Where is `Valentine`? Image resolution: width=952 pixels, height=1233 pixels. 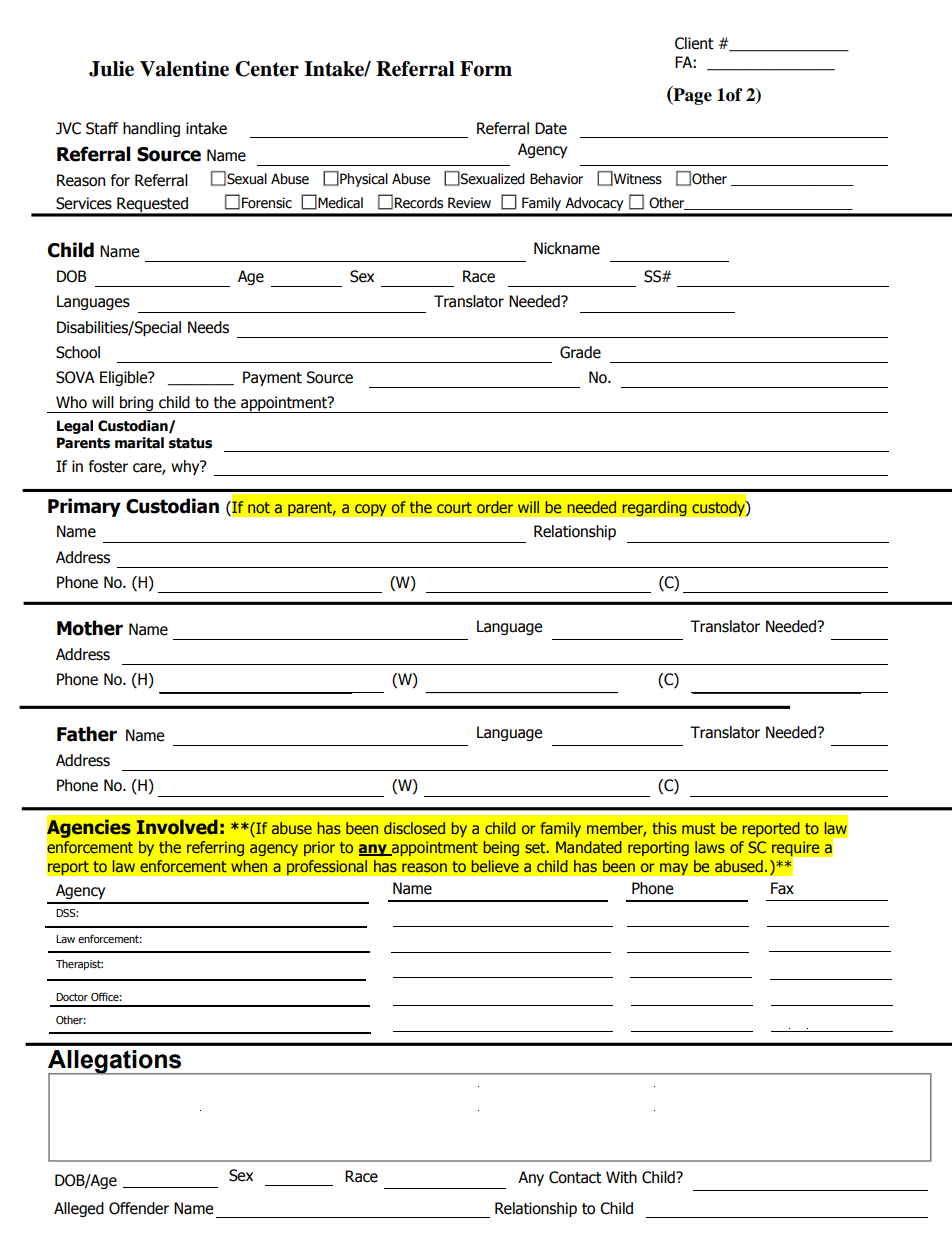
Valentine is located at coordinates (184, 69).
